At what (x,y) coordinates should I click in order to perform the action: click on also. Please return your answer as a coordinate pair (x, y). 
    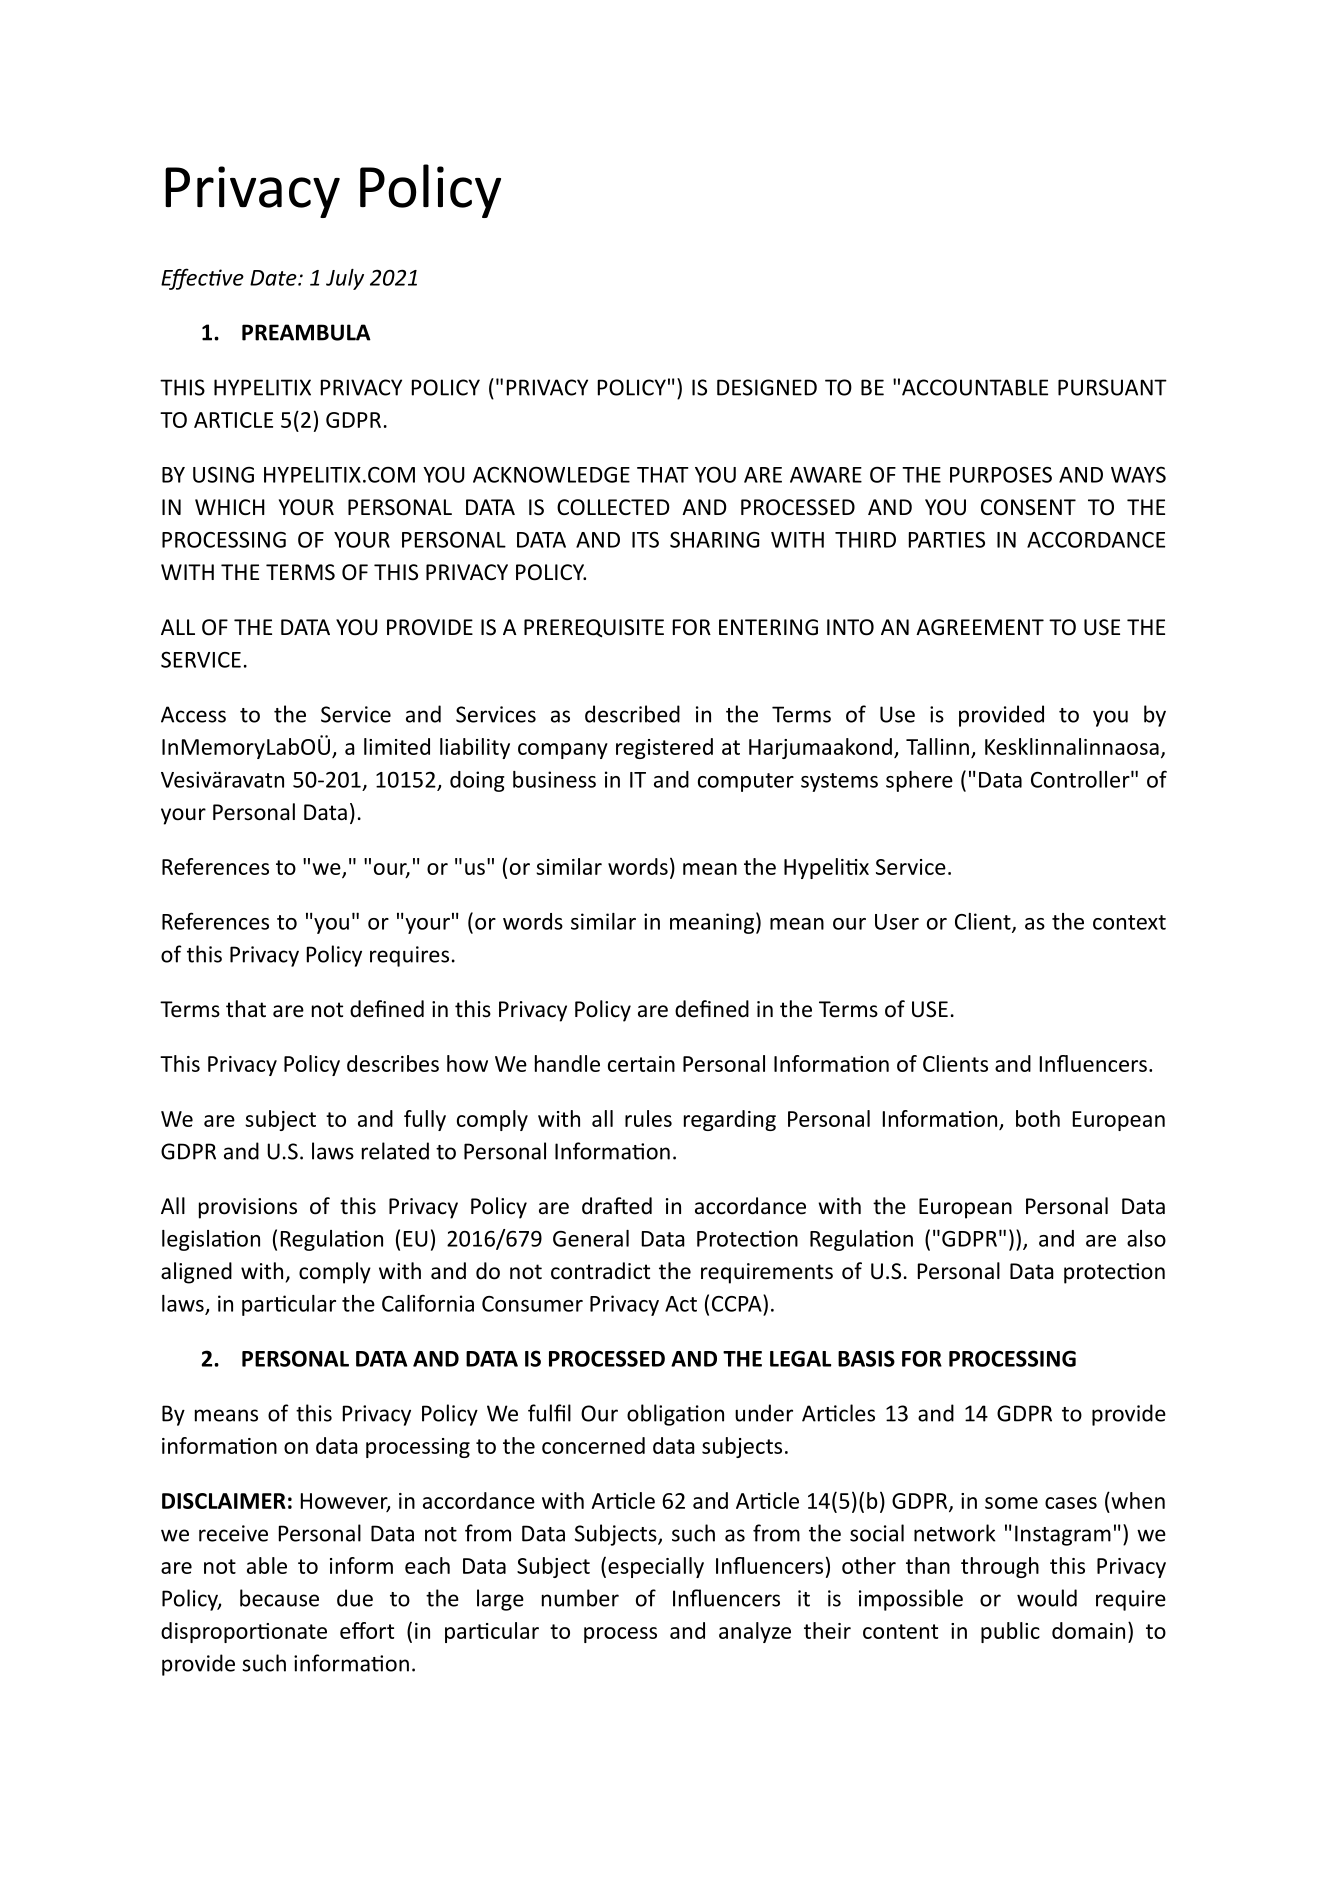
    Looking at the image, I should click on (1146, 1238).
